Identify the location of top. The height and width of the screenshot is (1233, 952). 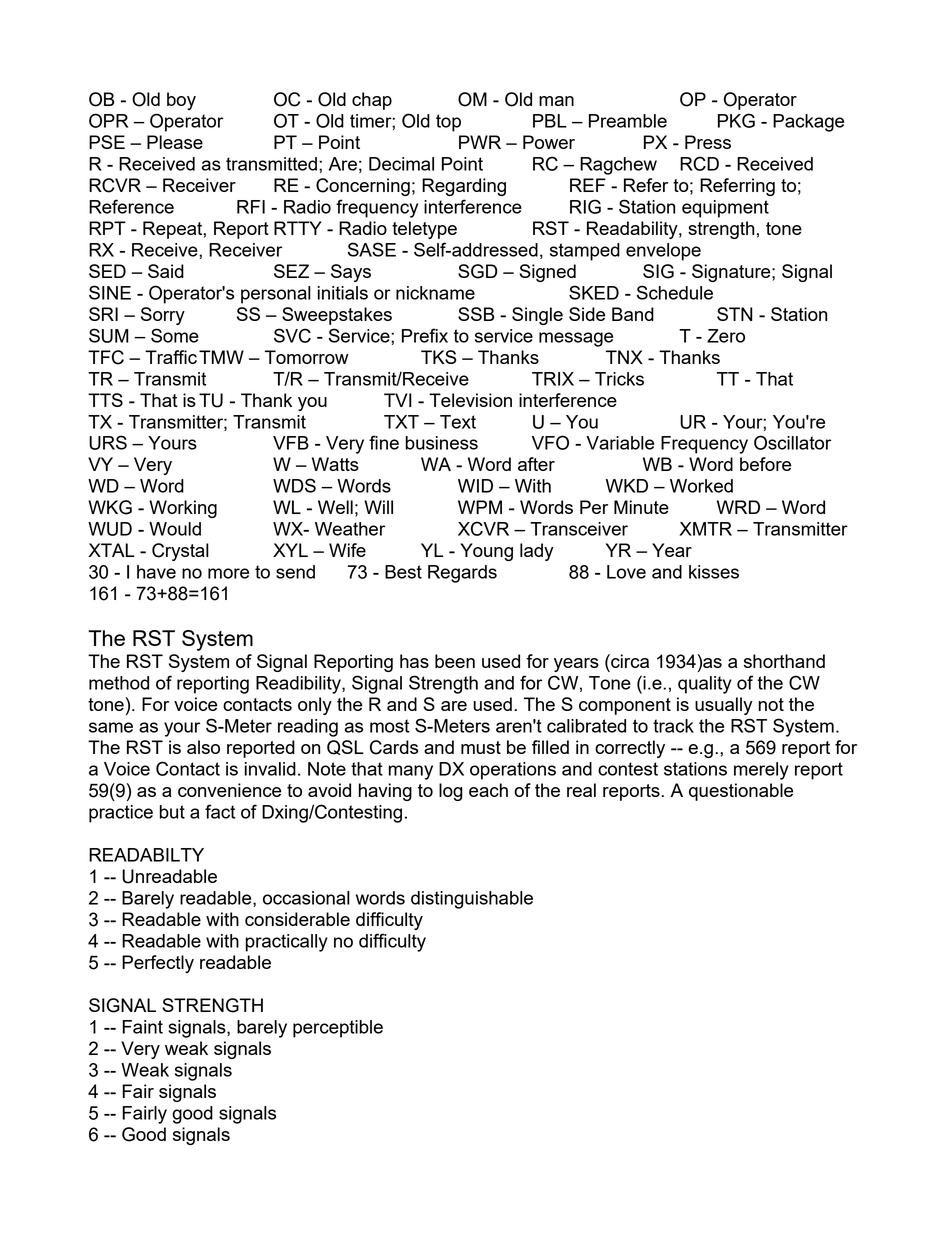
(448, 123).
